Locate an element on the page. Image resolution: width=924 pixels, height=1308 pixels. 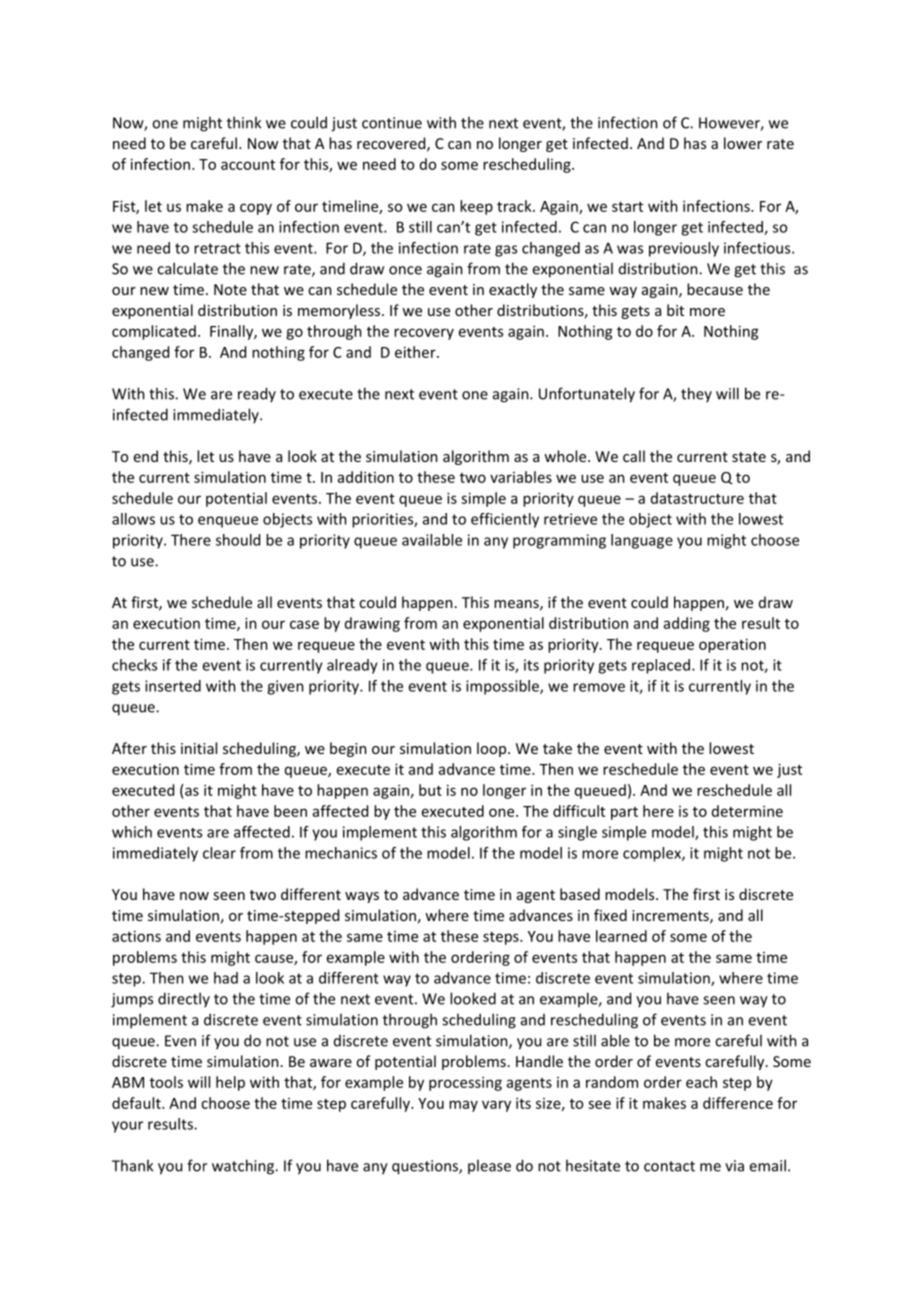
loop is located at coordinates (493, 749).
